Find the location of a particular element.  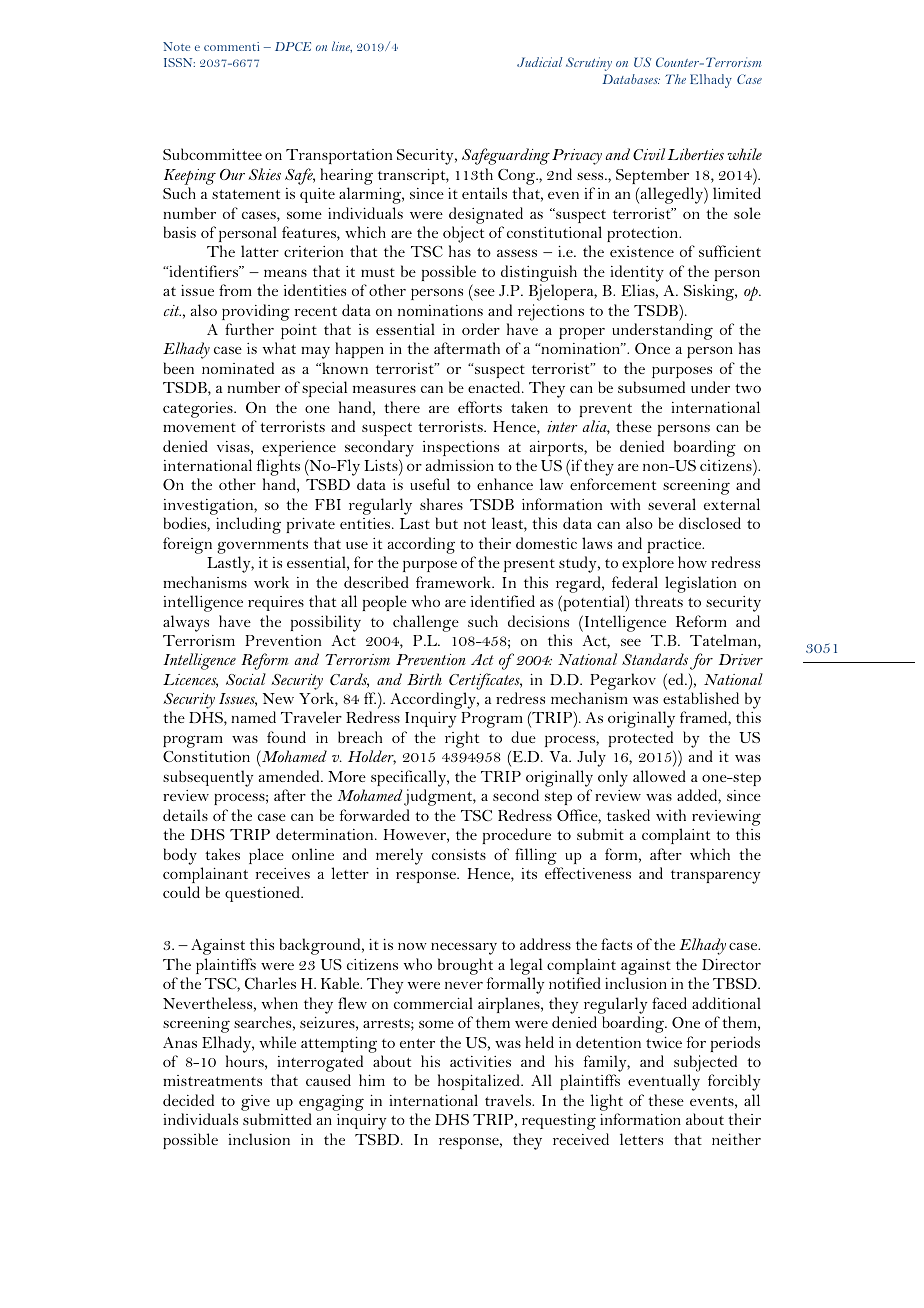

commenti is located at coordinates (231, 46).
